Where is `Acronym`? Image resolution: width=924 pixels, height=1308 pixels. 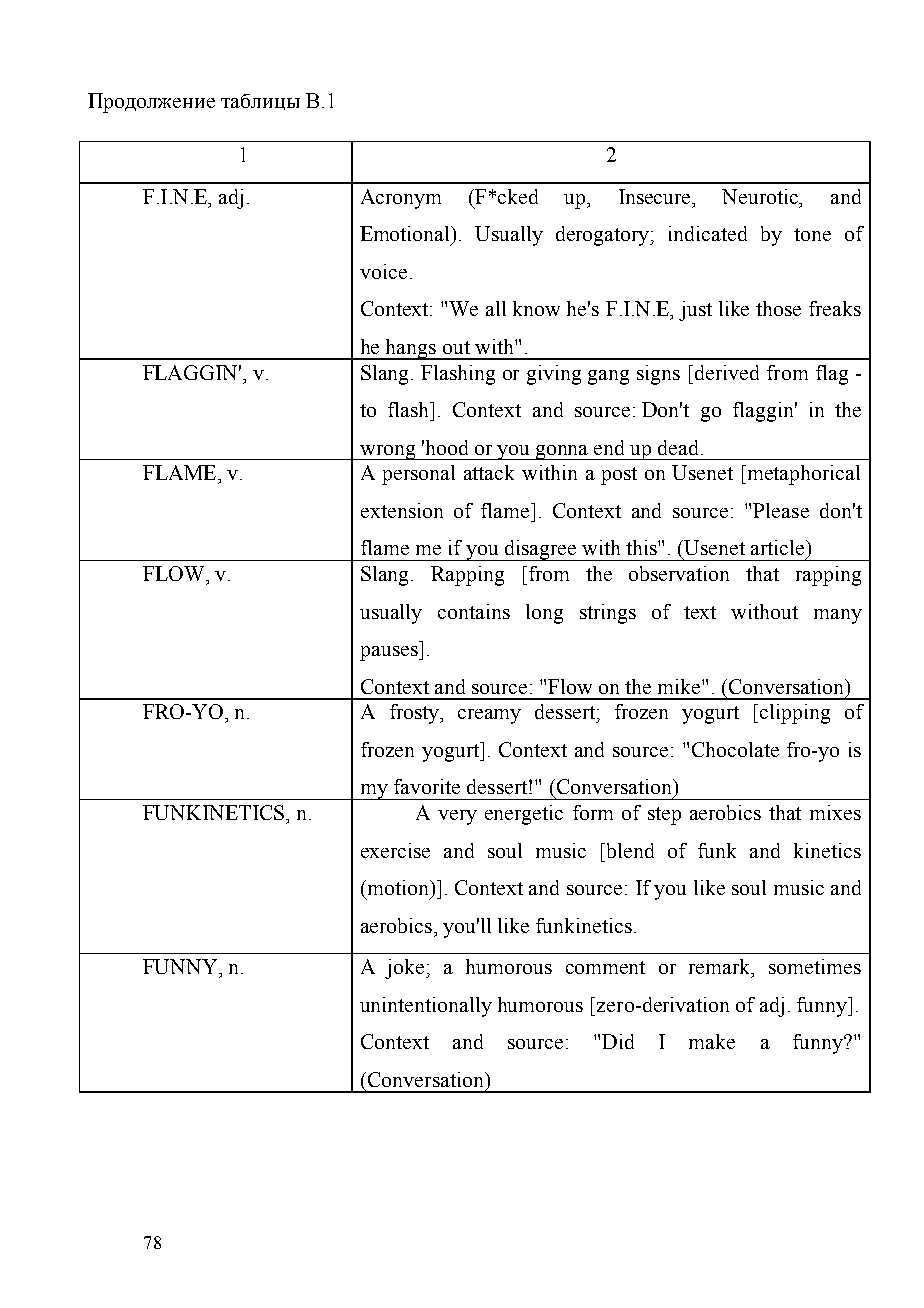 Acronym is located at coordinates (401, 199).
